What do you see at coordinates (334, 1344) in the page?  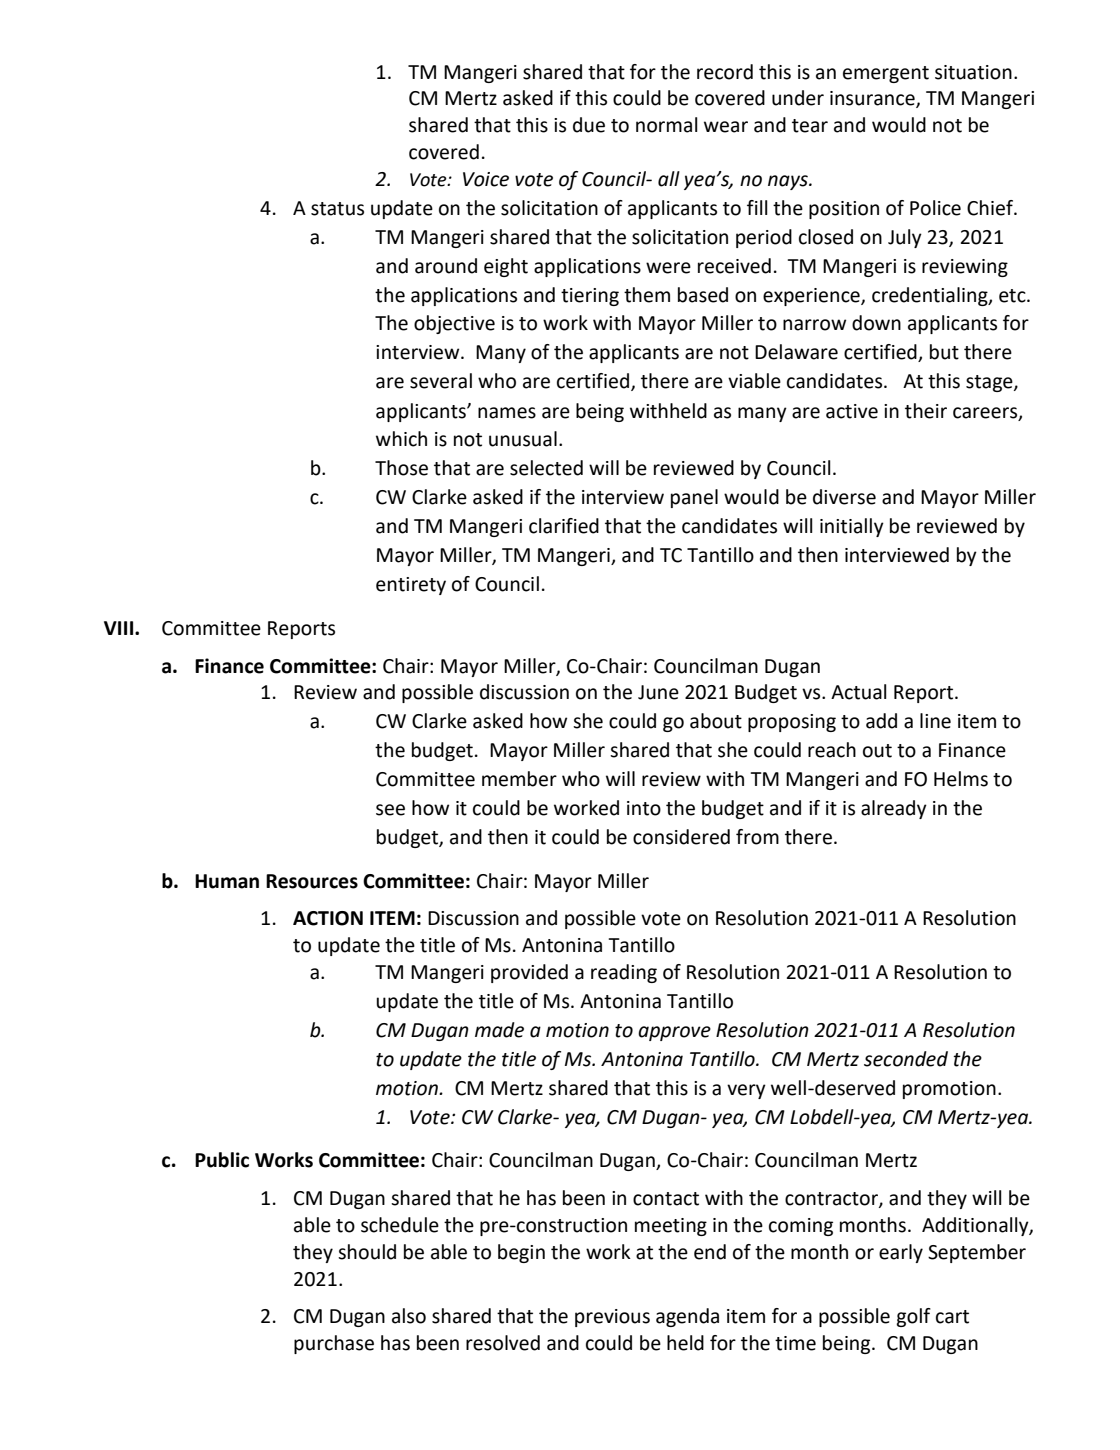 I see `purchase` at bounding box center [334, 1344].
